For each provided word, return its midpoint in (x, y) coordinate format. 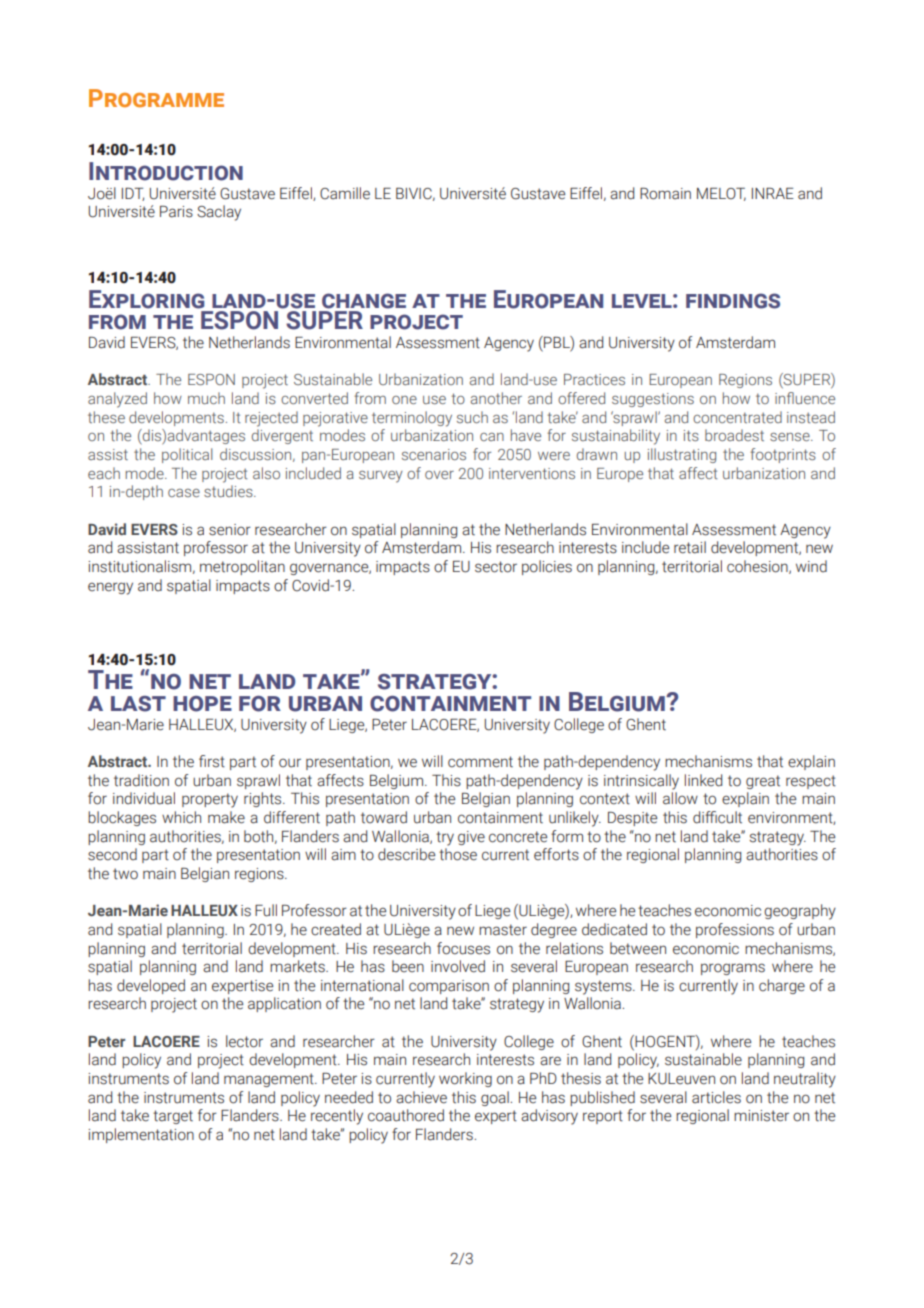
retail (690, 547)
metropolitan (242, 567)
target (173, 1117)
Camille (345, 193)
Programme (156, 98)
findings (733, 301)
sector (496, 567)
